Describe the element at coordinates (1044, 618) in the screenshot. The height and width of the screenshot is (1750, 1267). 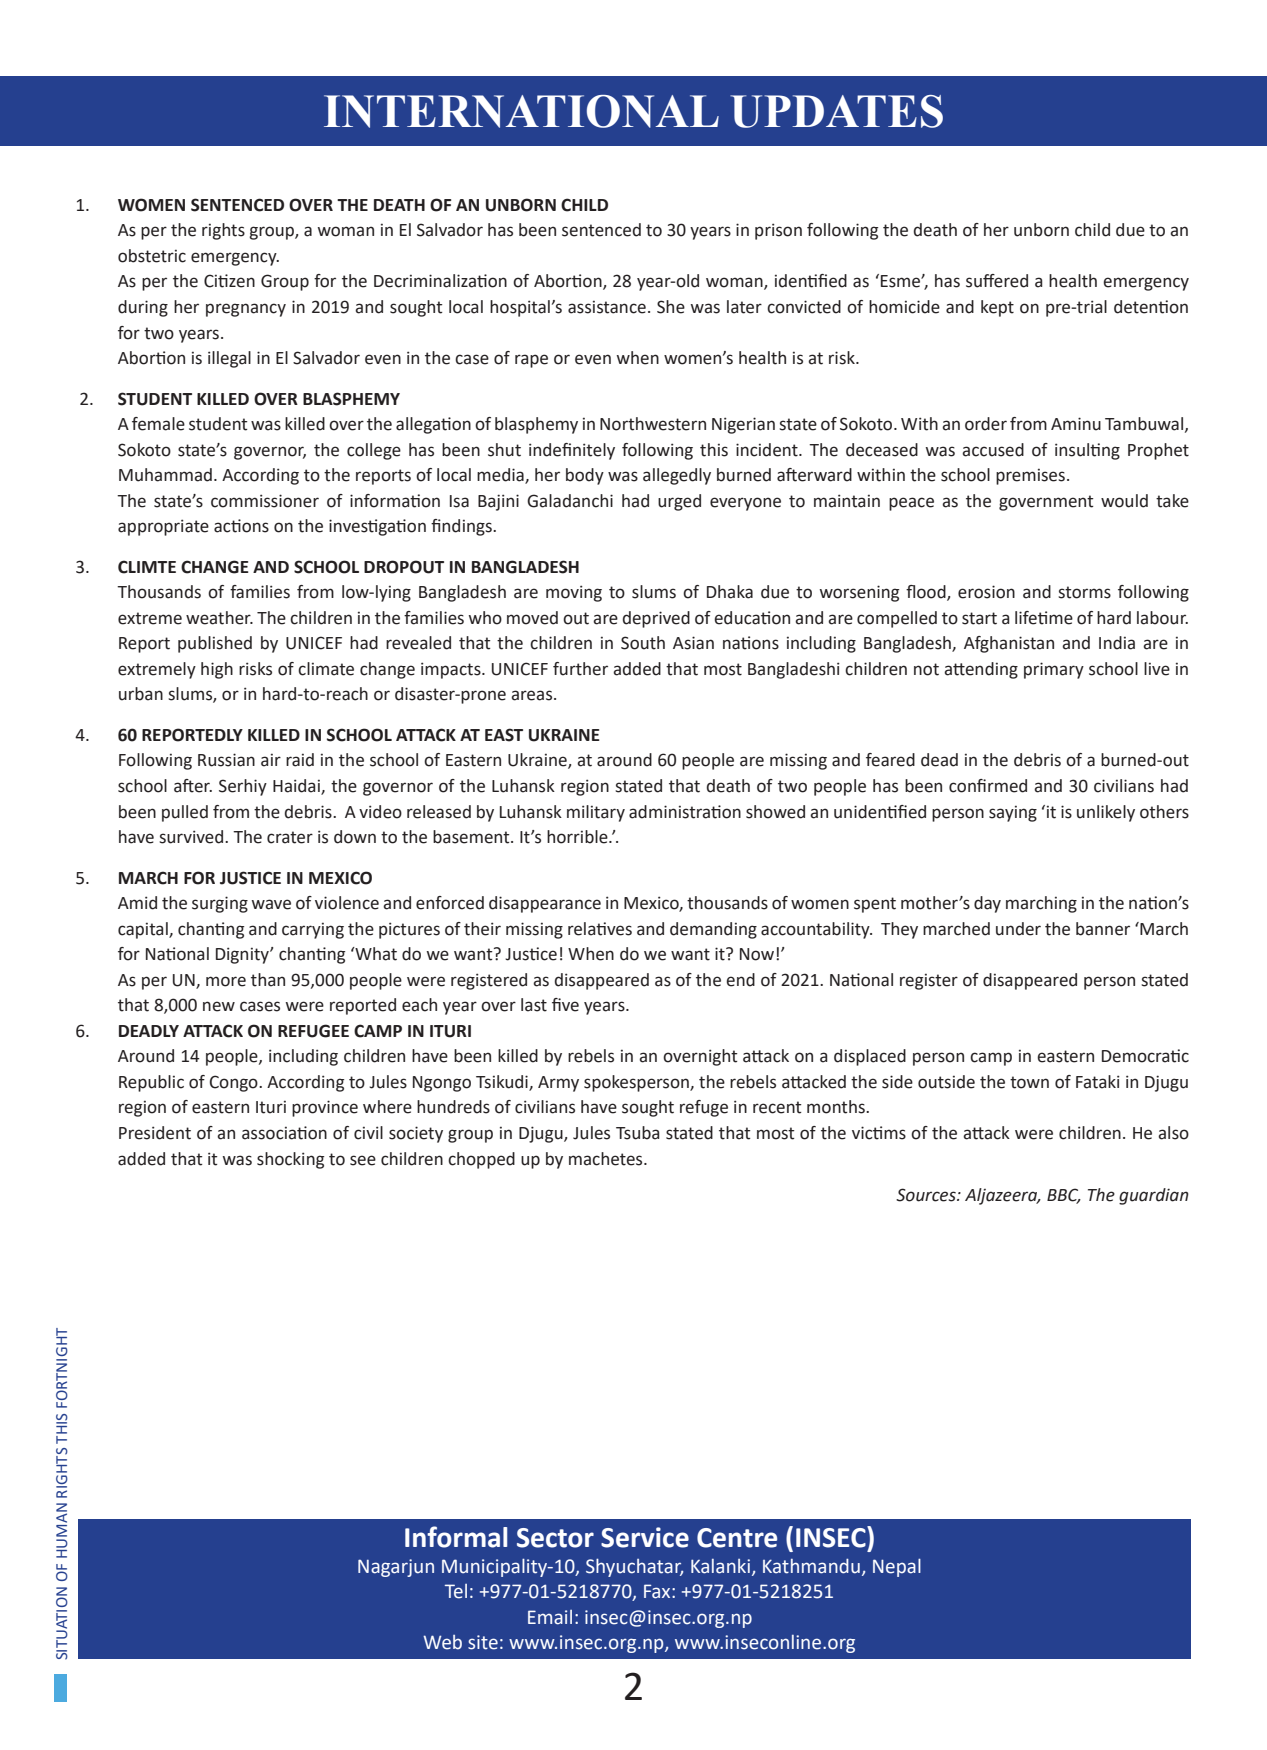
I see `lifetime` at that location.
